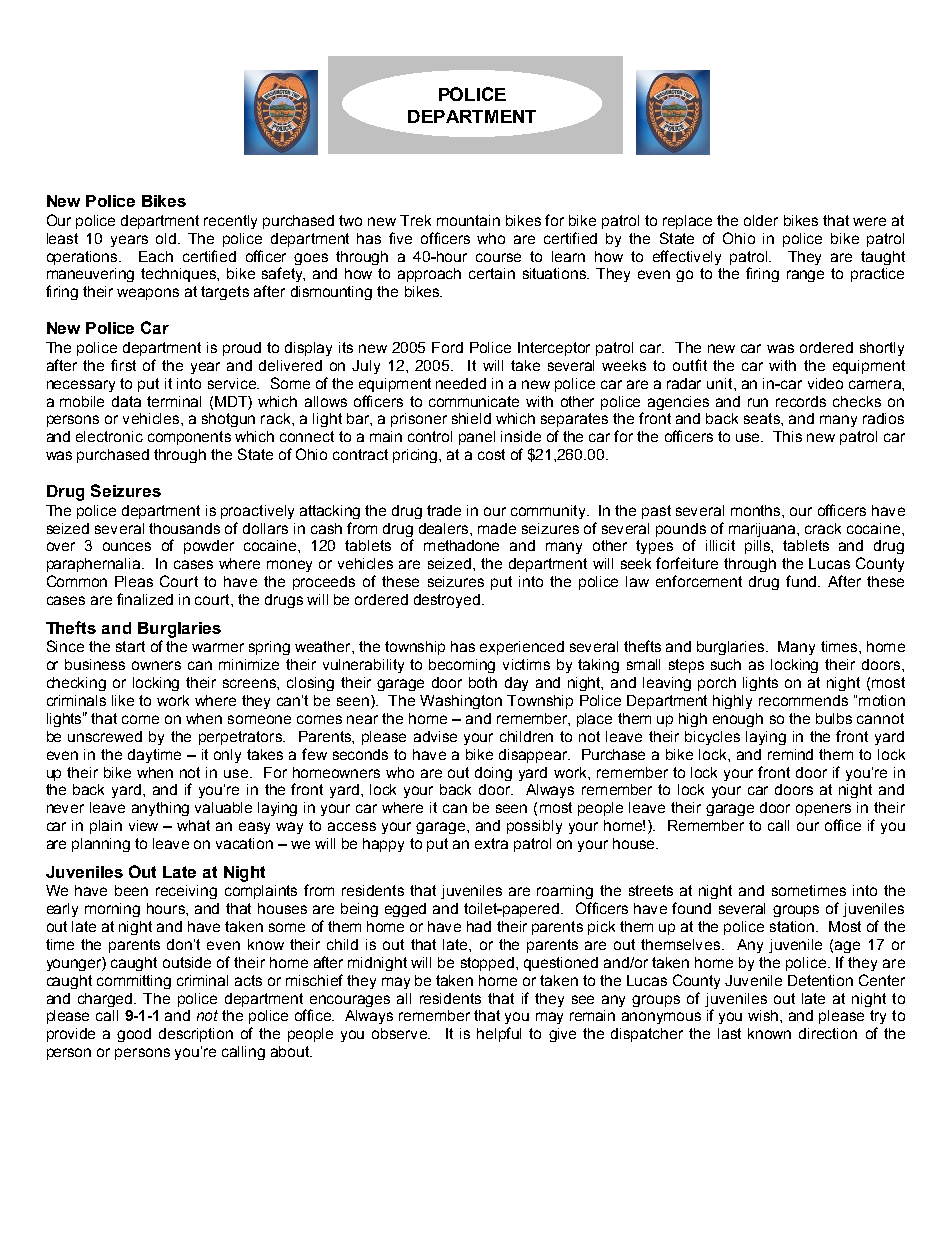 This document has width=952, height=1233. What do you see at coordinates (823, 810) in the document?
I see `openers` at bounding box center [823, 810].
